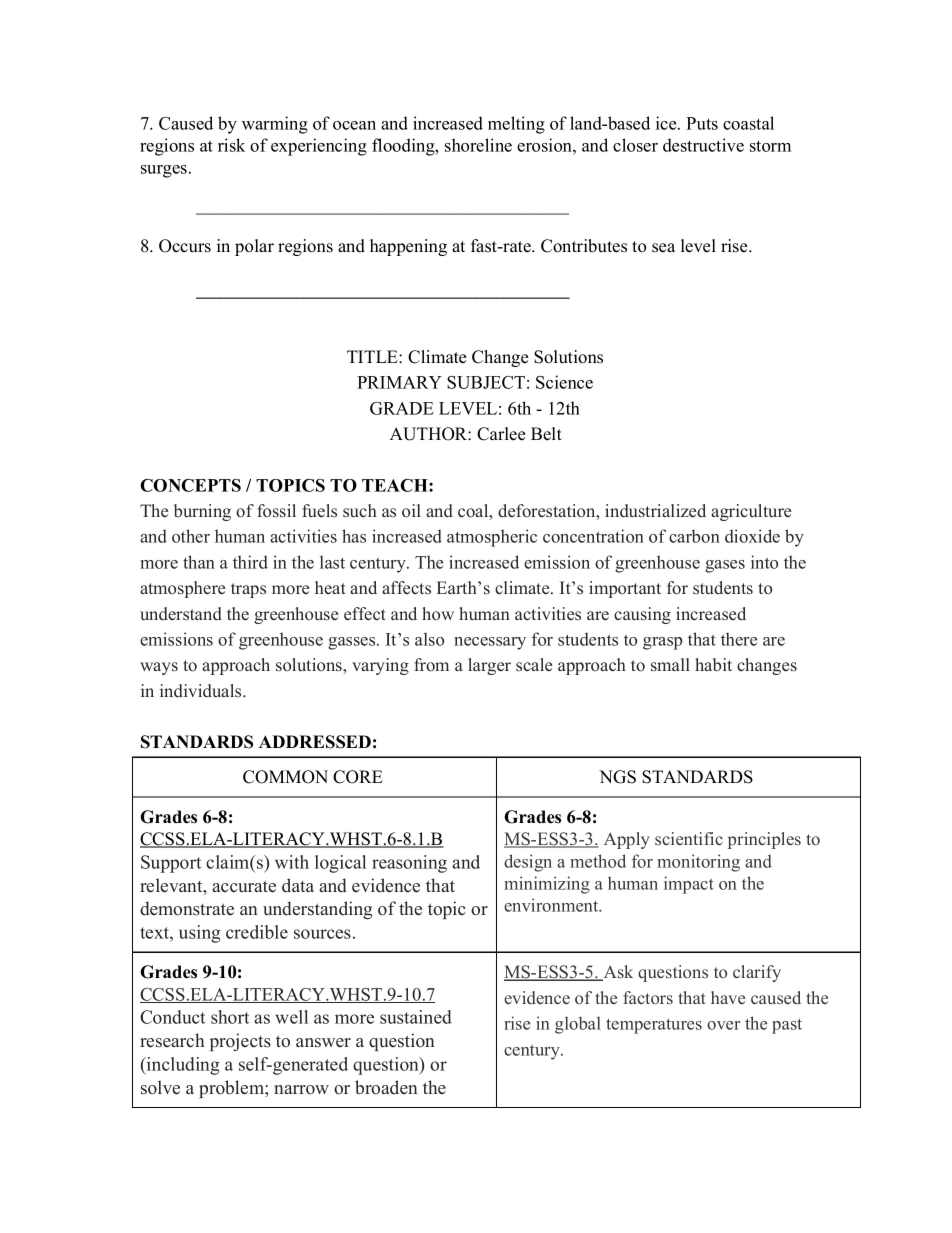  I want to click on CORE, so click(358, 777).
